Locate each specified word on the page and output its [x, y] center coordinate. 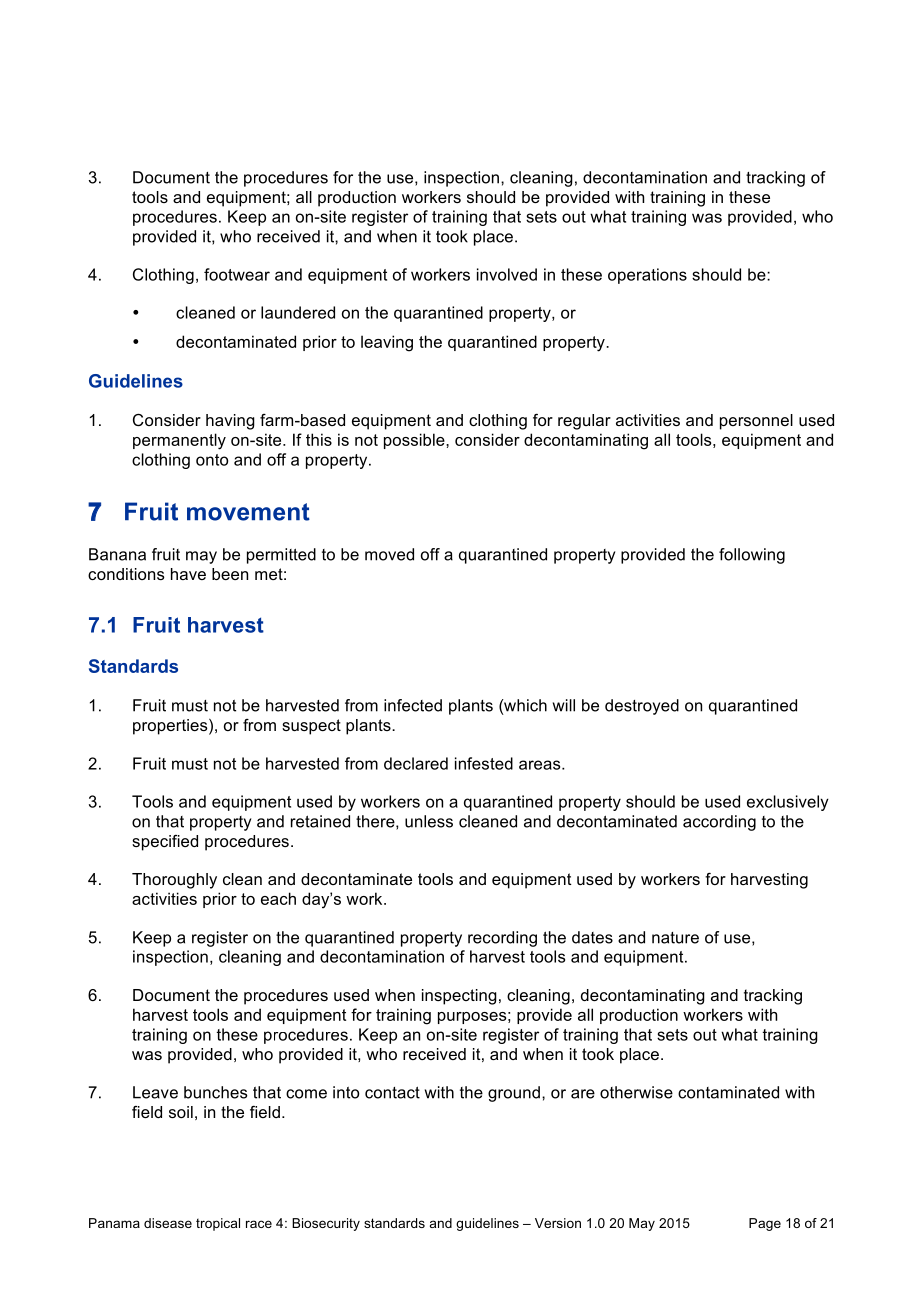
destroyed [642, 707]
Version [558, 1223]
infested [484, 763]
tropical [218, 1224]
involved [507, 274]
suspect [311, 727]
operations [647, 276]
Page [765, 1224]
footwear [237, 274]
